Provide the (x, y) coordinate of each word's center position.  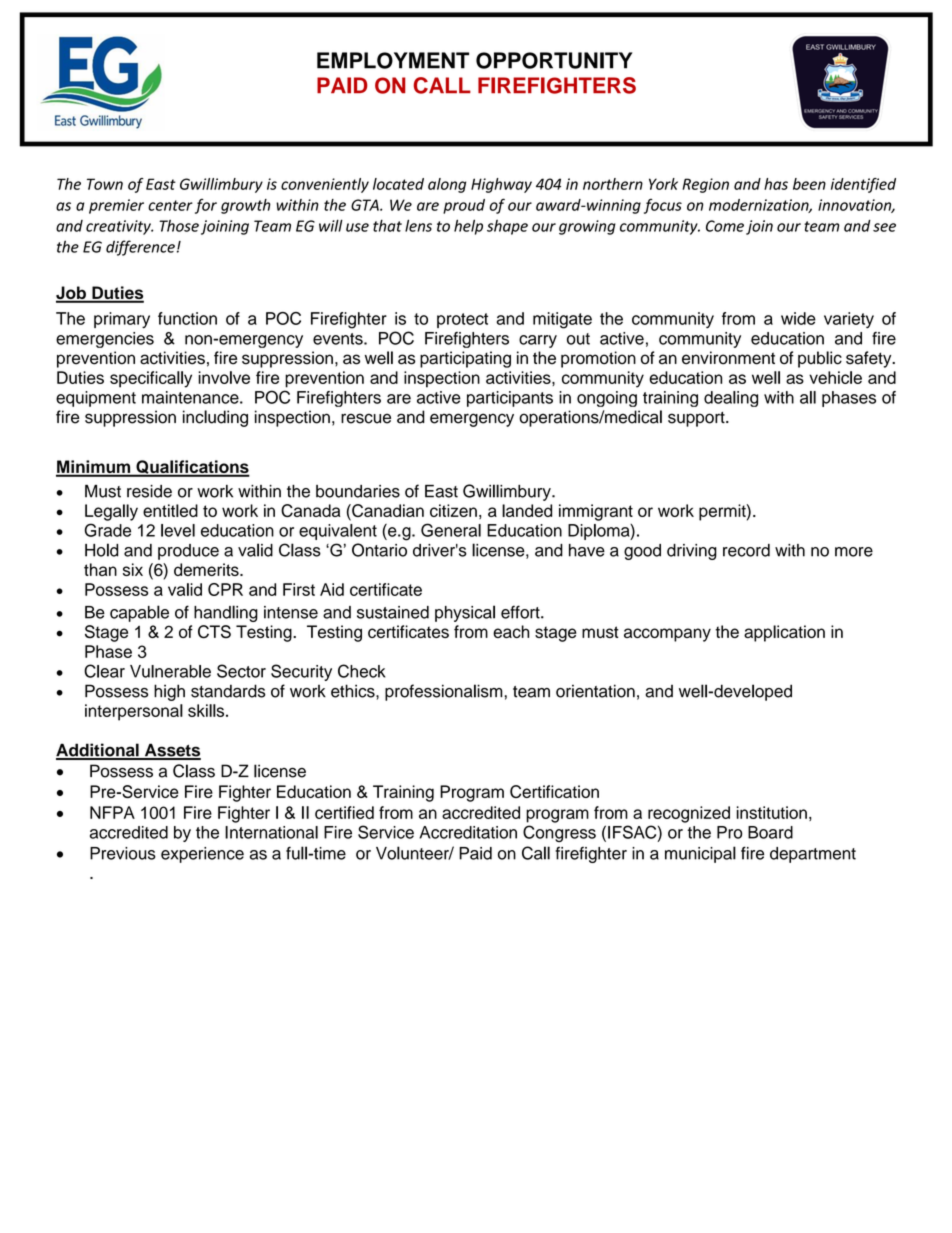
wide (798, 318)
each (511, 631)
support (697, 419)
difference (140, 248)
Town (105, 184)
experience (202, 855)
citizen (453, 510)
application (784, 633)
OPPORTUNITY (554, 60)
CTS (214, 632)
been (809, 184)
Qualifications (192, 468)
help (468, 227)
